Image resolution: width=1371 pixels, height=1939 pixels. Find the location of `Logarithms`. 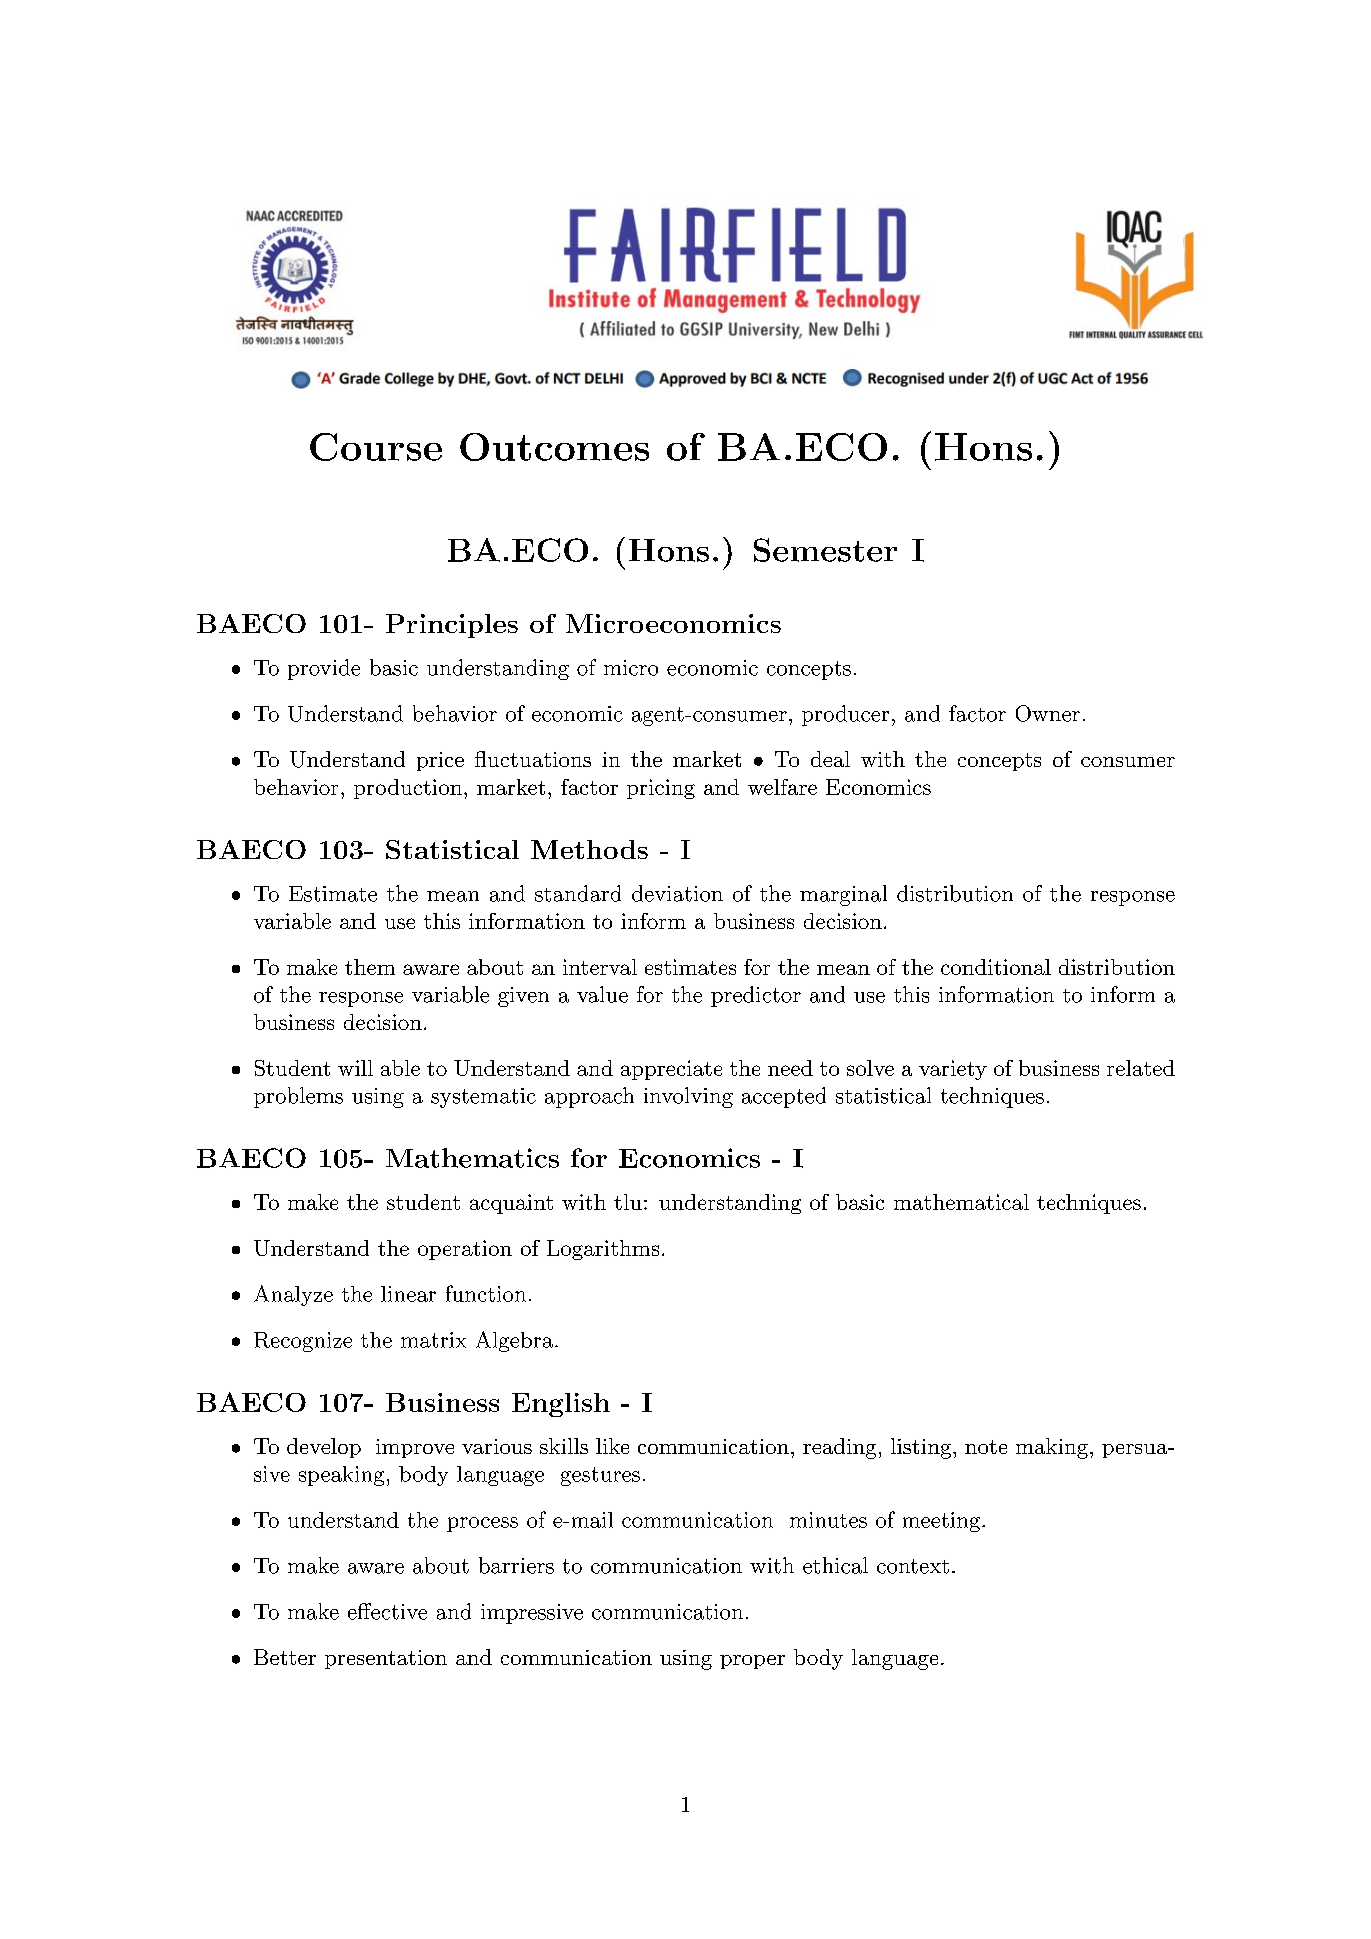

Logarithms is located at coordinates (603, 1250).
